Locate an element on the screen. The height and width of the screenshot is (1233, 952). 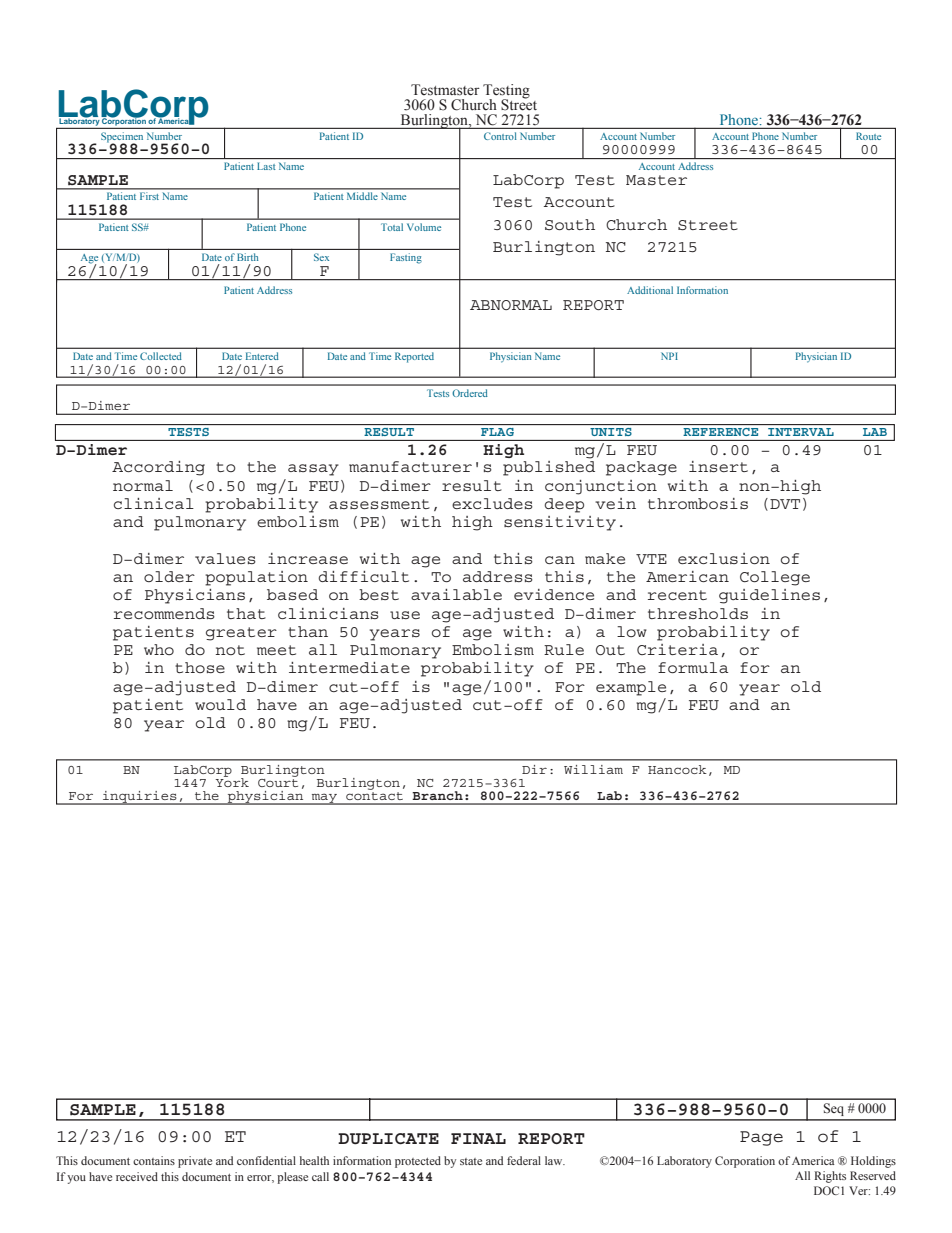
inquiries is located at coordinates (140, 798).
